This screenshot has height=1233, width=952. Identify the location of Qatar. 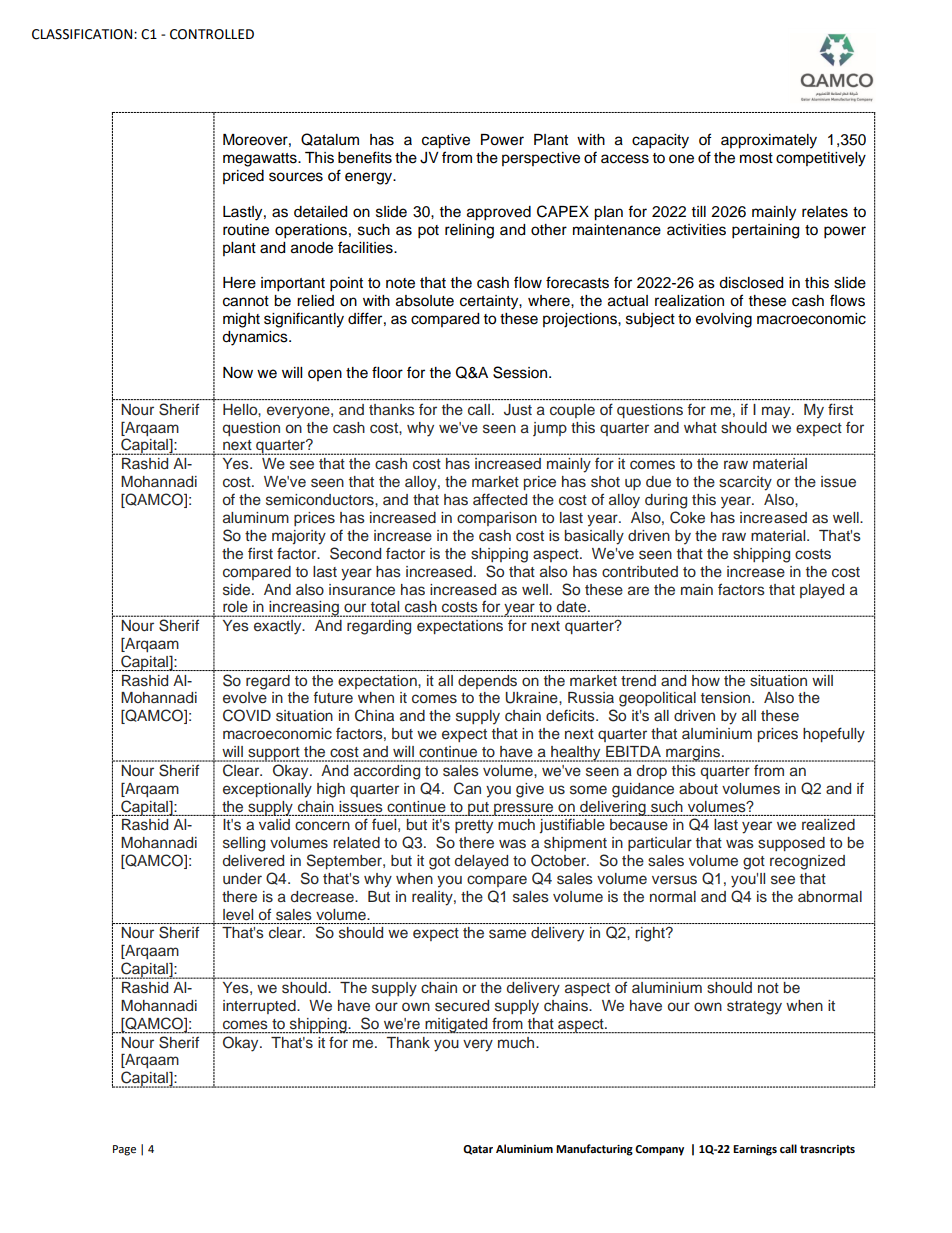
(478, 1150).
